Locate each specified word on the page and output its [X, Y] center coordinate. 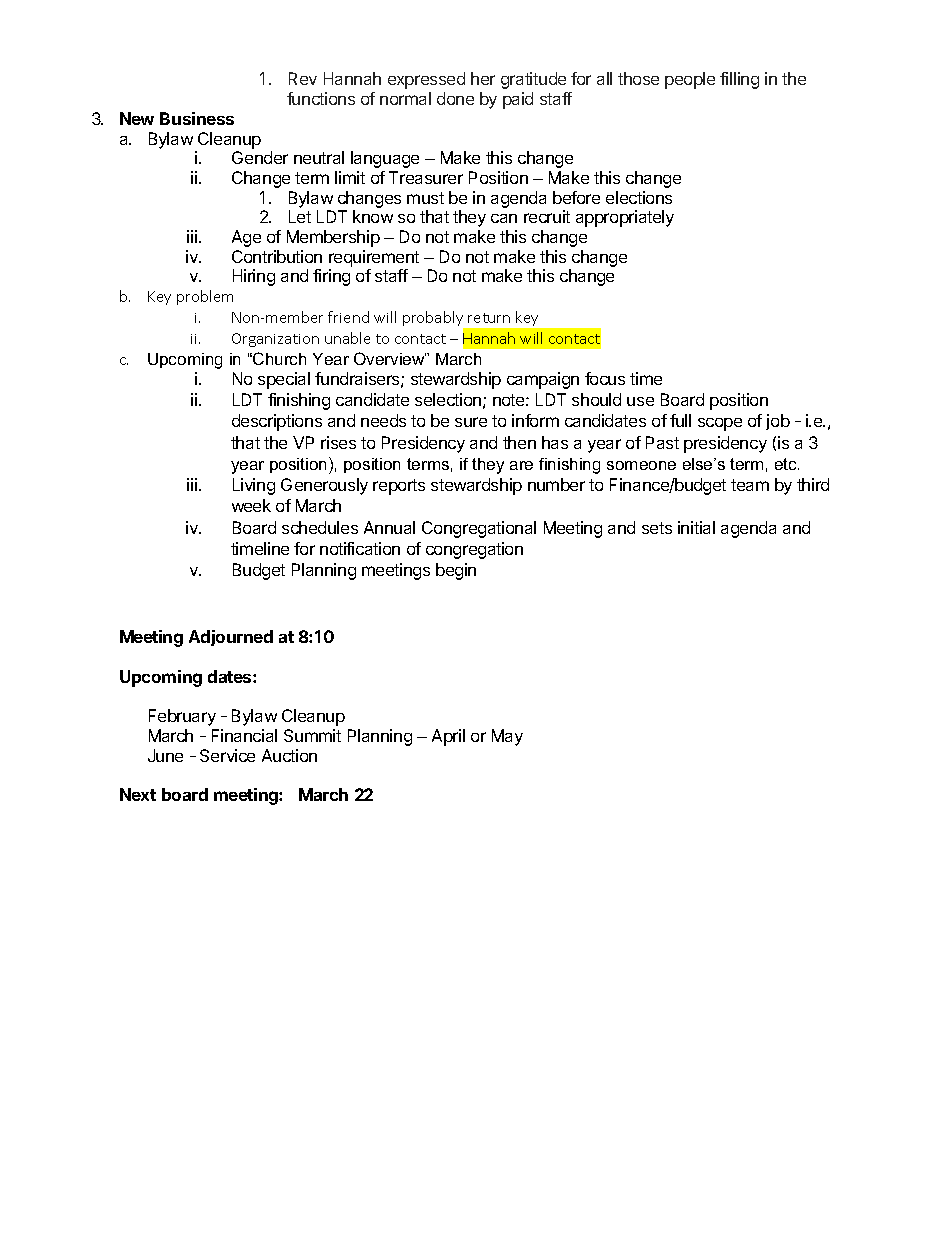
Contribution [277, 256]
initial [696, 527]
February [182, 717]
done [455, 98]
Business [197, 118]
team [750, 485]
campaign [543, 380]
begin [456, 571]
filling [739, 80]
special [284, 380]
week [251, 505]
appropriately [625, 218]
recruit [547, 216]
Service [227, 755]
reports [399, 487]
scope [720, 424]
